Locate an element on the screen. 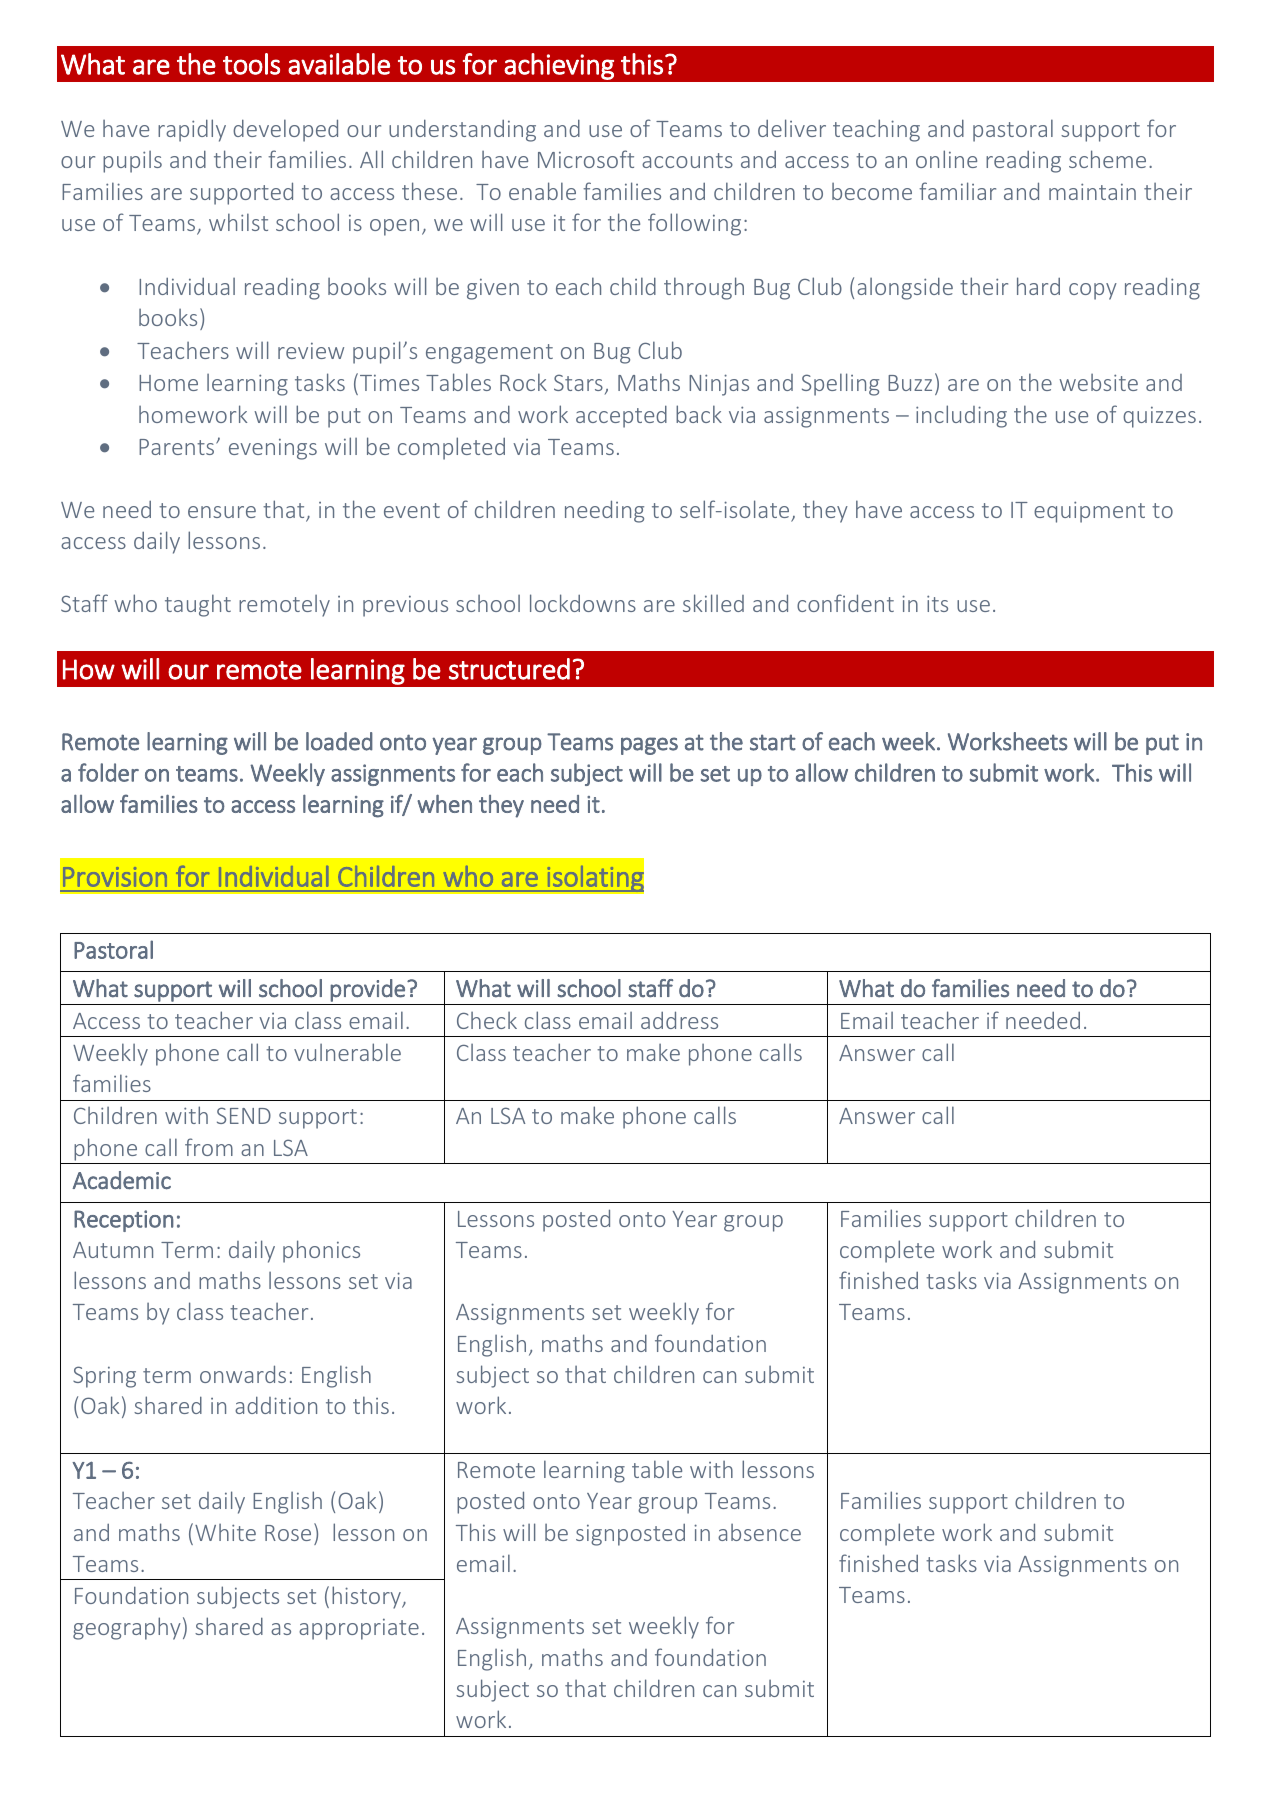 The height and width of the screenshot is (1798, 1271). rapidly is located at coordinates (192, 130).
